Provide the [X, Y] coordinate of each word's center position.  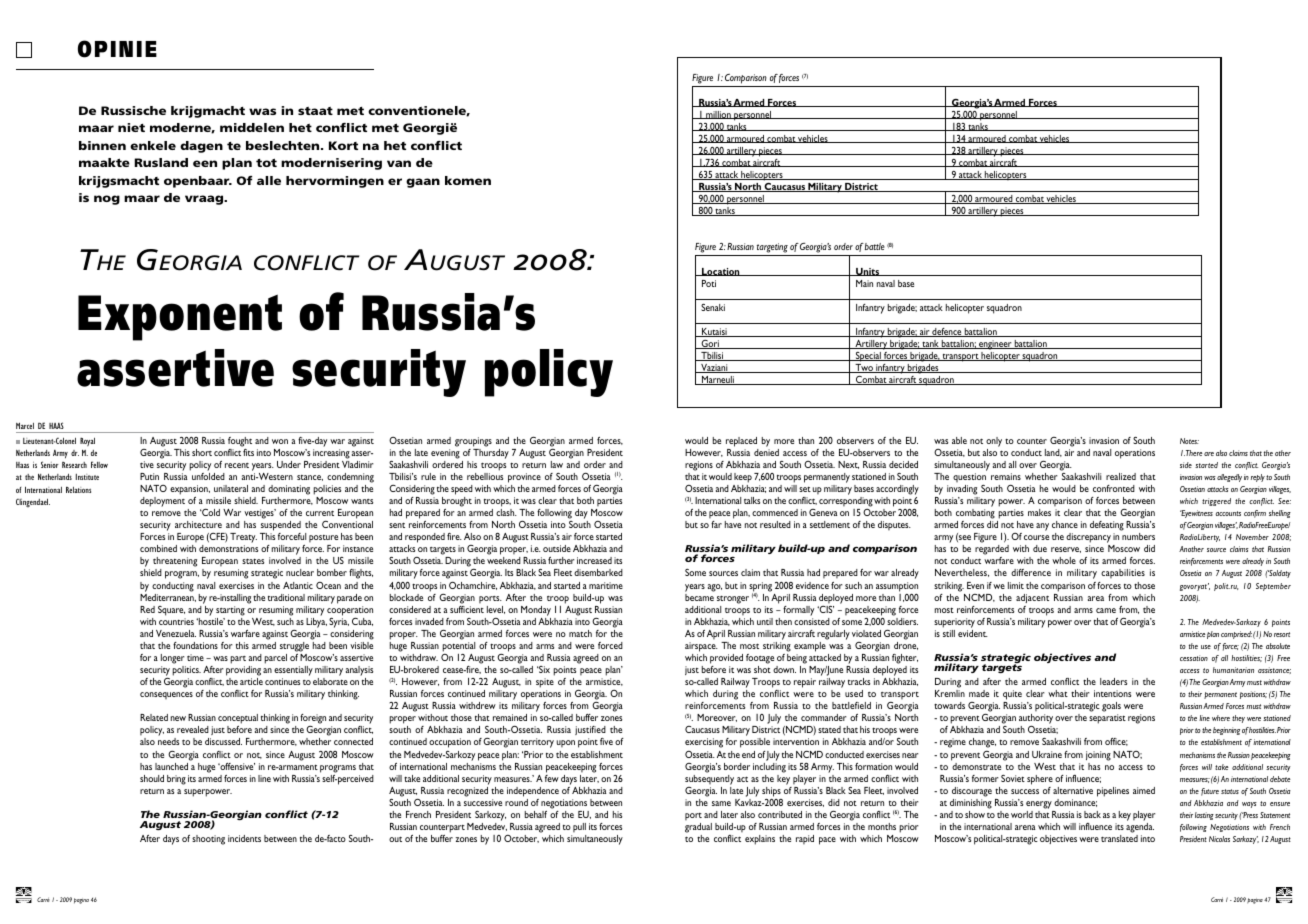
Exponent [180, 317]
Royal [87, 441]
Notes [1189, 441]
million [718, 115]
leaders [1113, 681]
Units [868, 272]
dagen [201, 147]
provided [726, 659]
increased [594, 560]
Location [721, 272]
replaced [741, 442]
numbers [1138, 536]
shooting [208, 840]
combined [158, 548]
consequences [166, 695]
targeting [772, 249]
